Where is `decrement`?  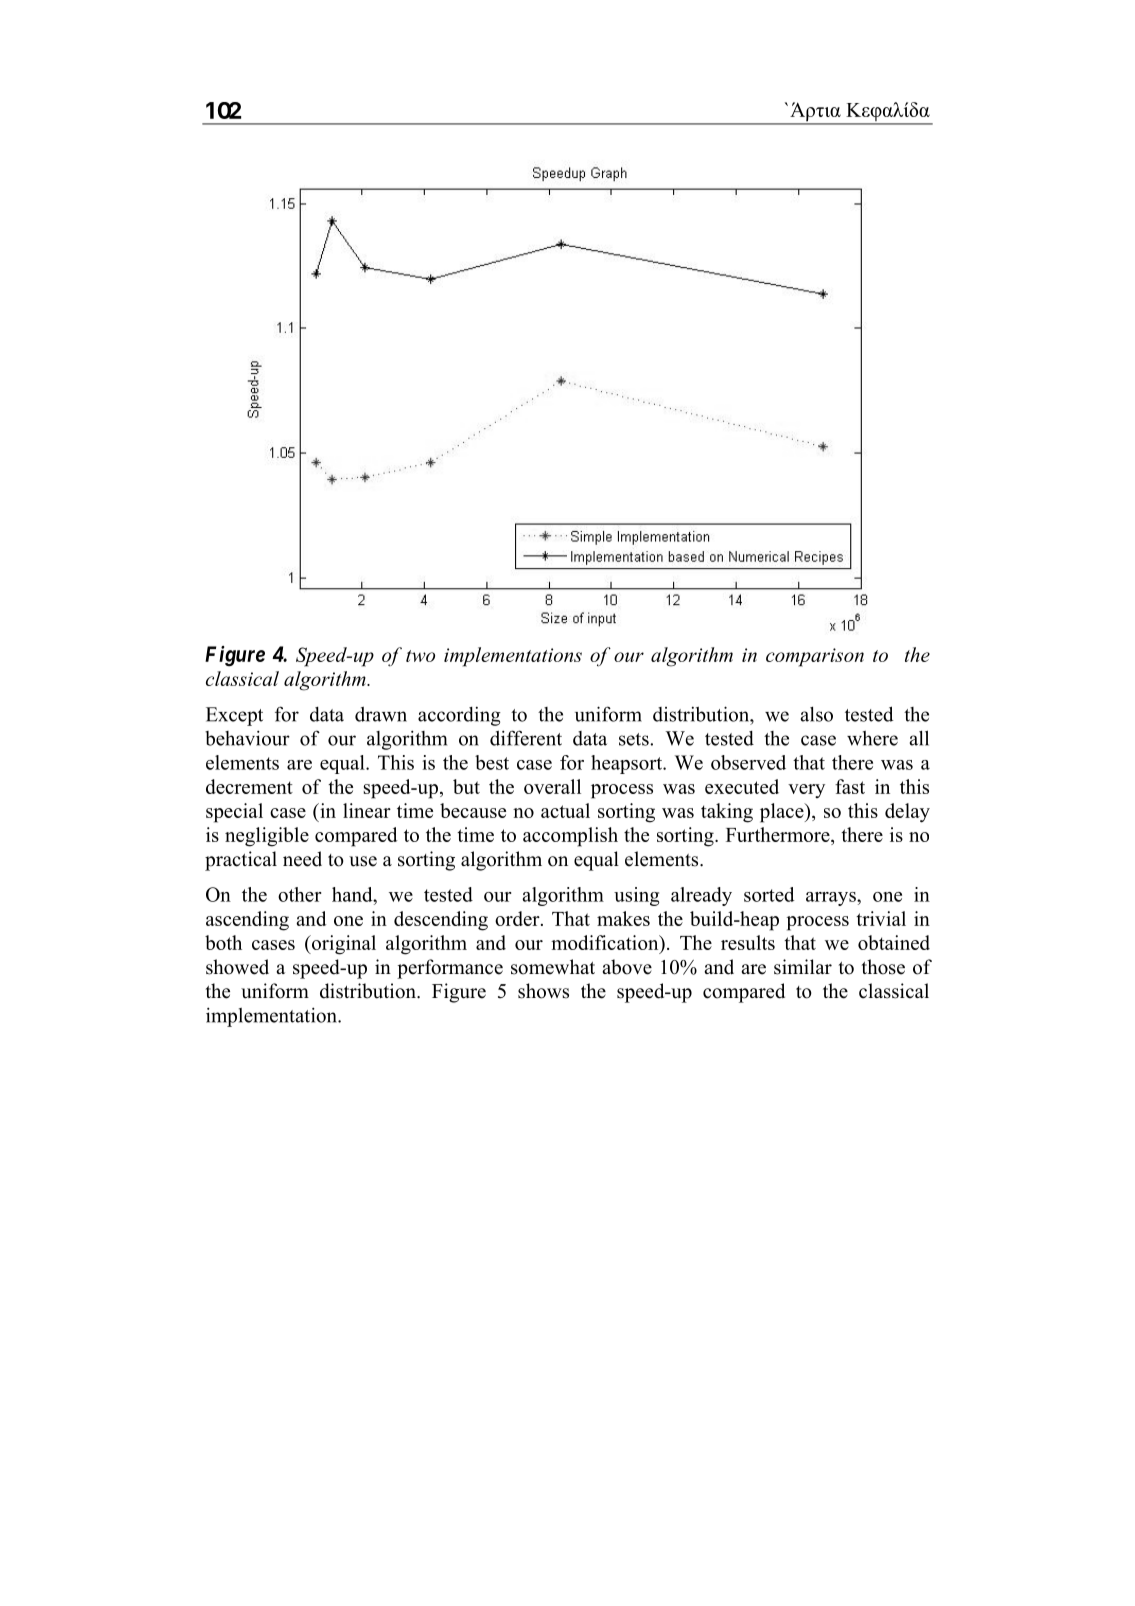
decrement is located at coordinates (249, 786).
